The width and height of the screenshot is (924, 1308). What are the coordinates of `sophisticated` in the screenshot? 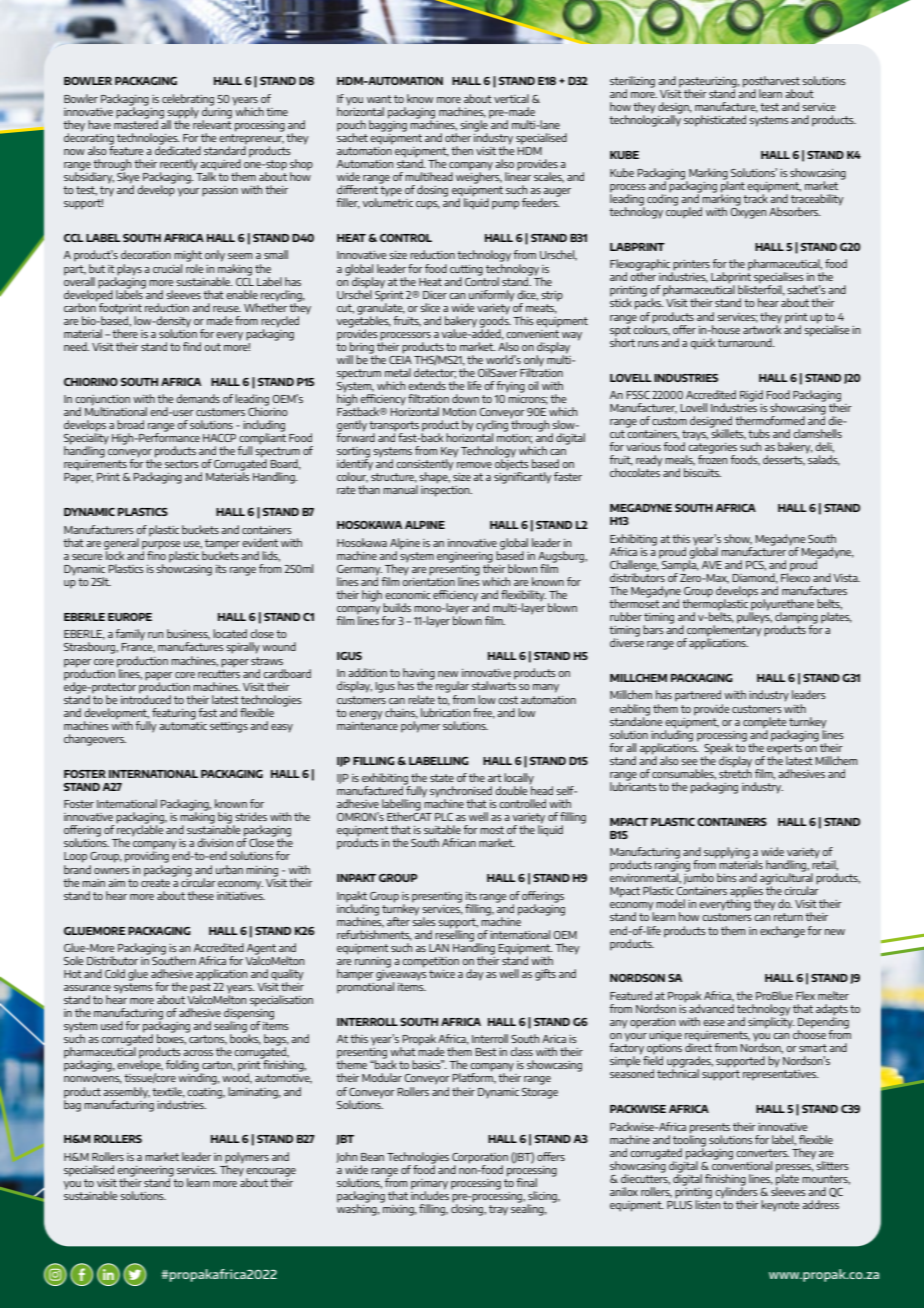 It's located at (715, 121).
